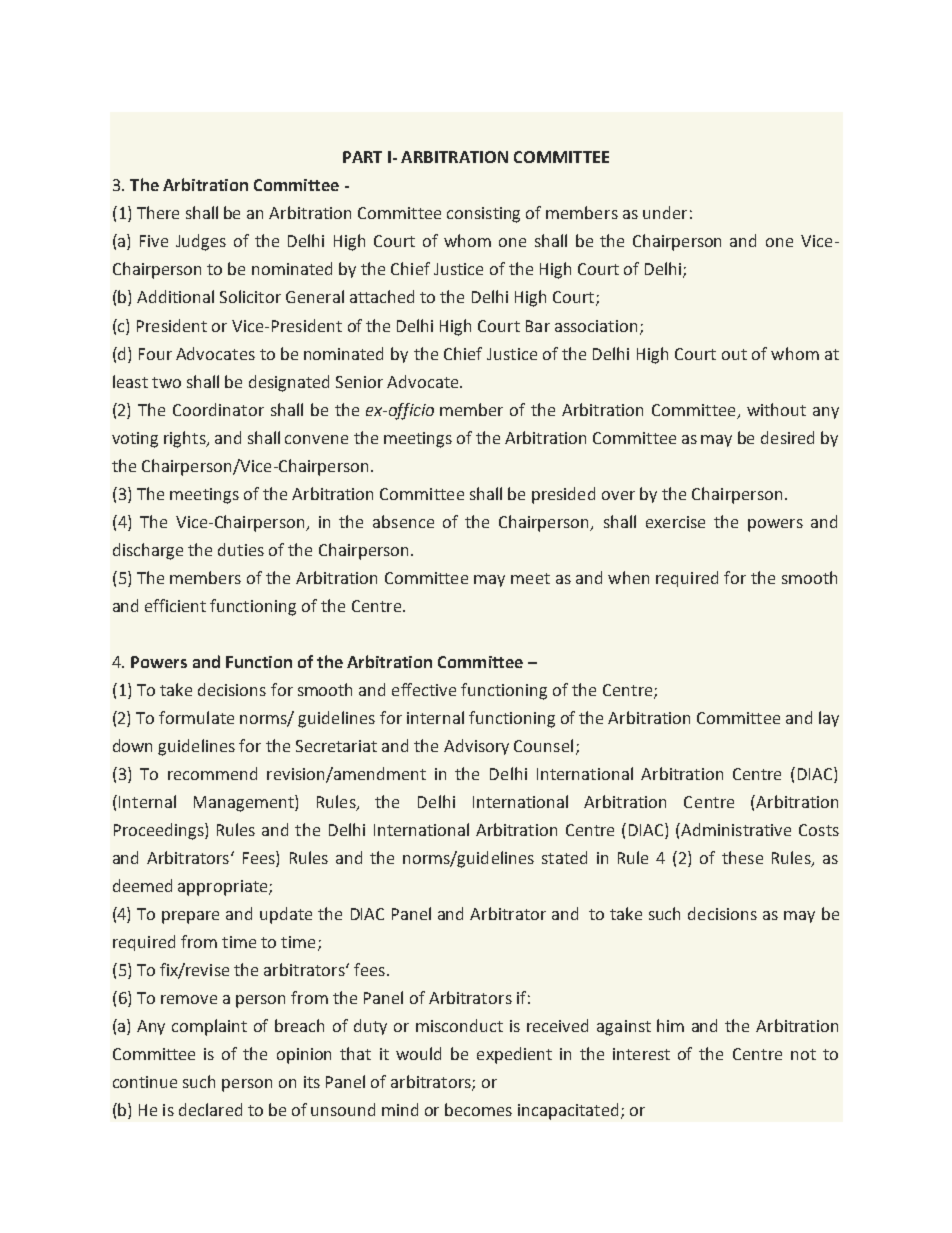 The height and width of the screenshot is (1233, 952). What do you see at coordinates (628, 577) in the screenshot?
I see `when` at bounding box center [628, 577].
